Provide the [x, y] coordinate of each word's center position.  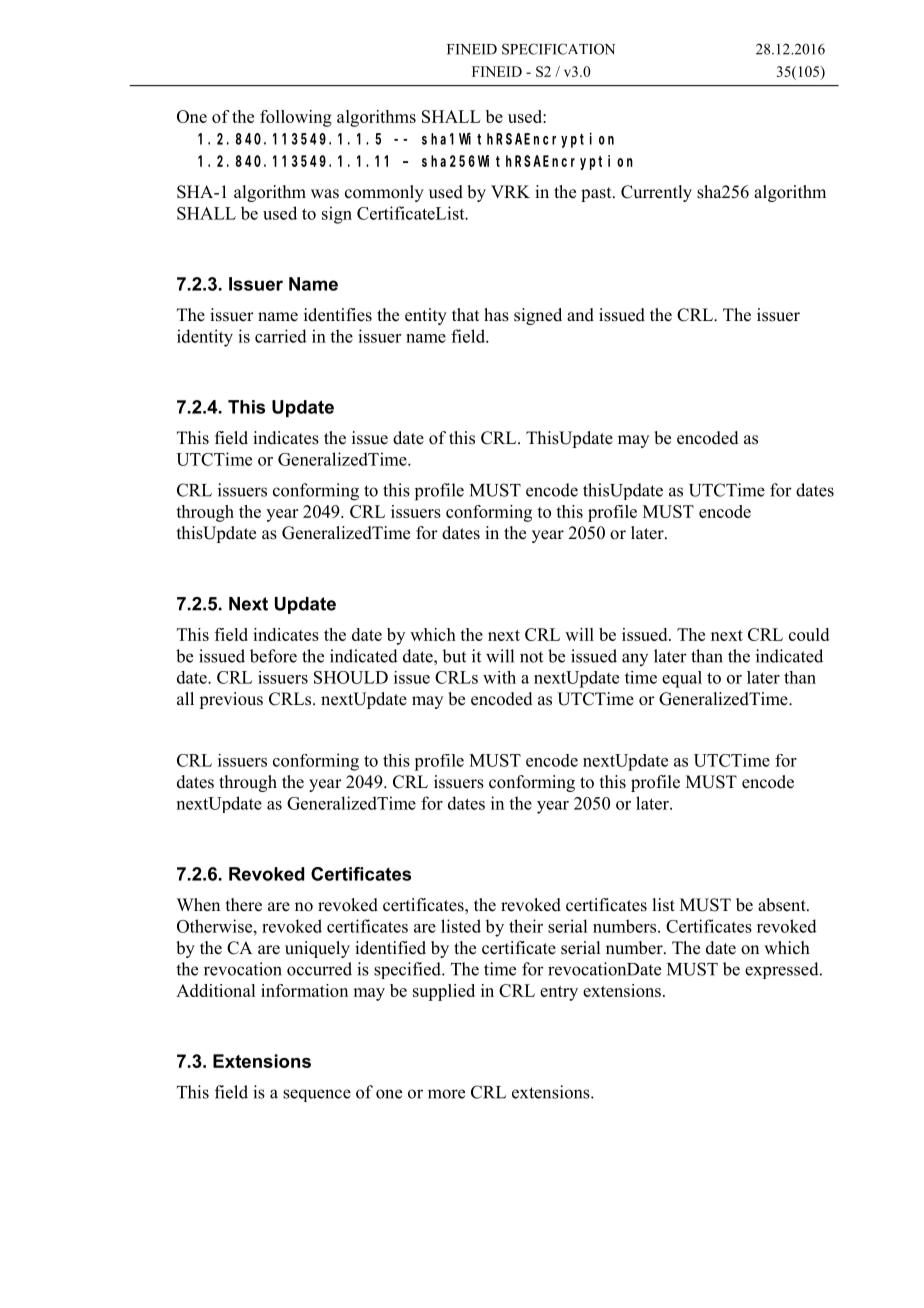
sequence [317, 1095]
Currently [656, 193]
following [296, 118]
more [446, 1094]
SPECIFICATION [558, 49]
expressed [783, 970]
